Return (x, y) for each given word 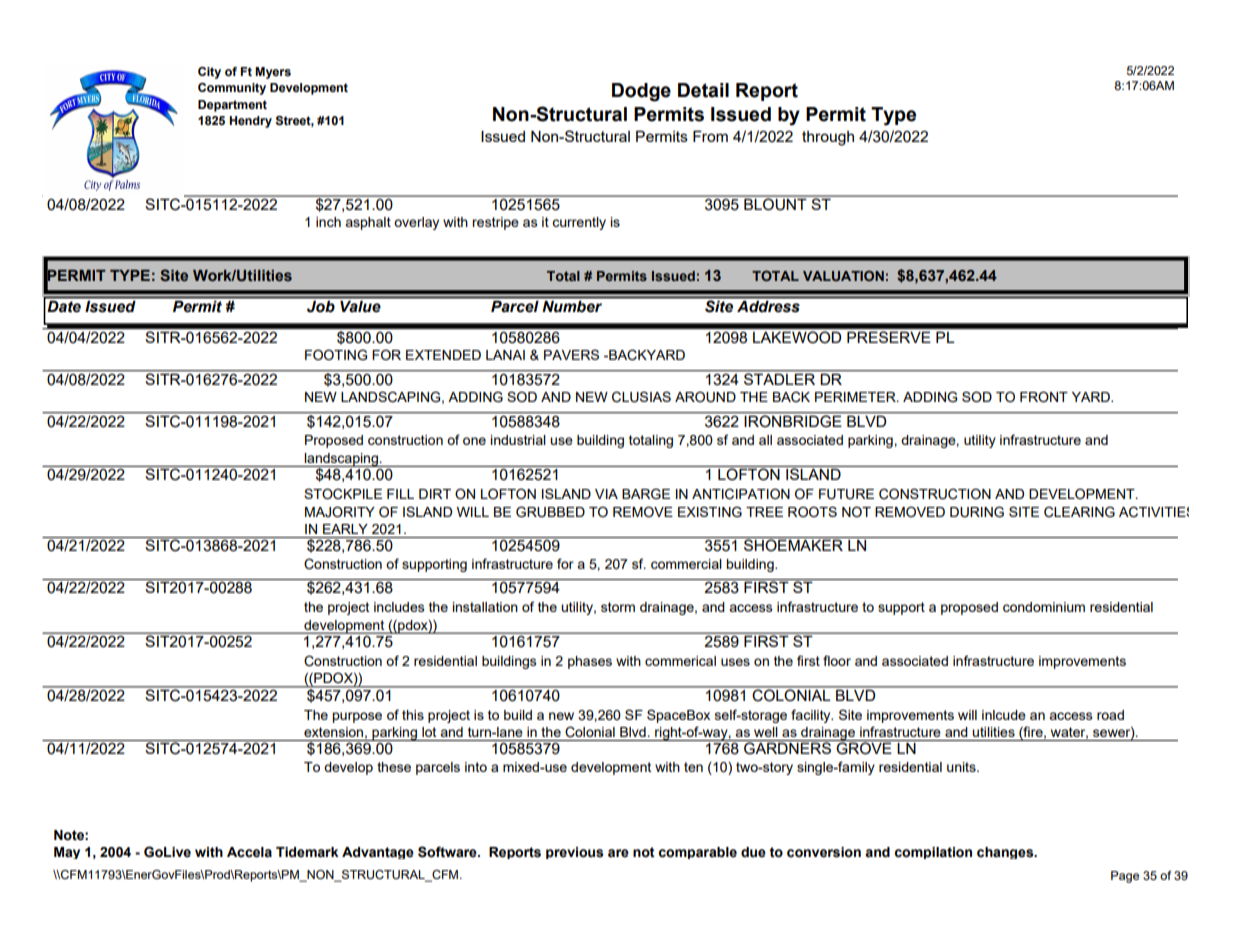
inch (328, 222)
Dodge (641, 92)
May (67, 853)
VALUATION (843, 275)
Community (232, 89)
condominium (1044, 607)
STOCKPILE (343, 494)
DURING (977, 512)
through (828, 138)
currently (579, 223)
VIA (606, 494)
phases (590, 662)
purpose (357, 717)
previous (575, 853)
